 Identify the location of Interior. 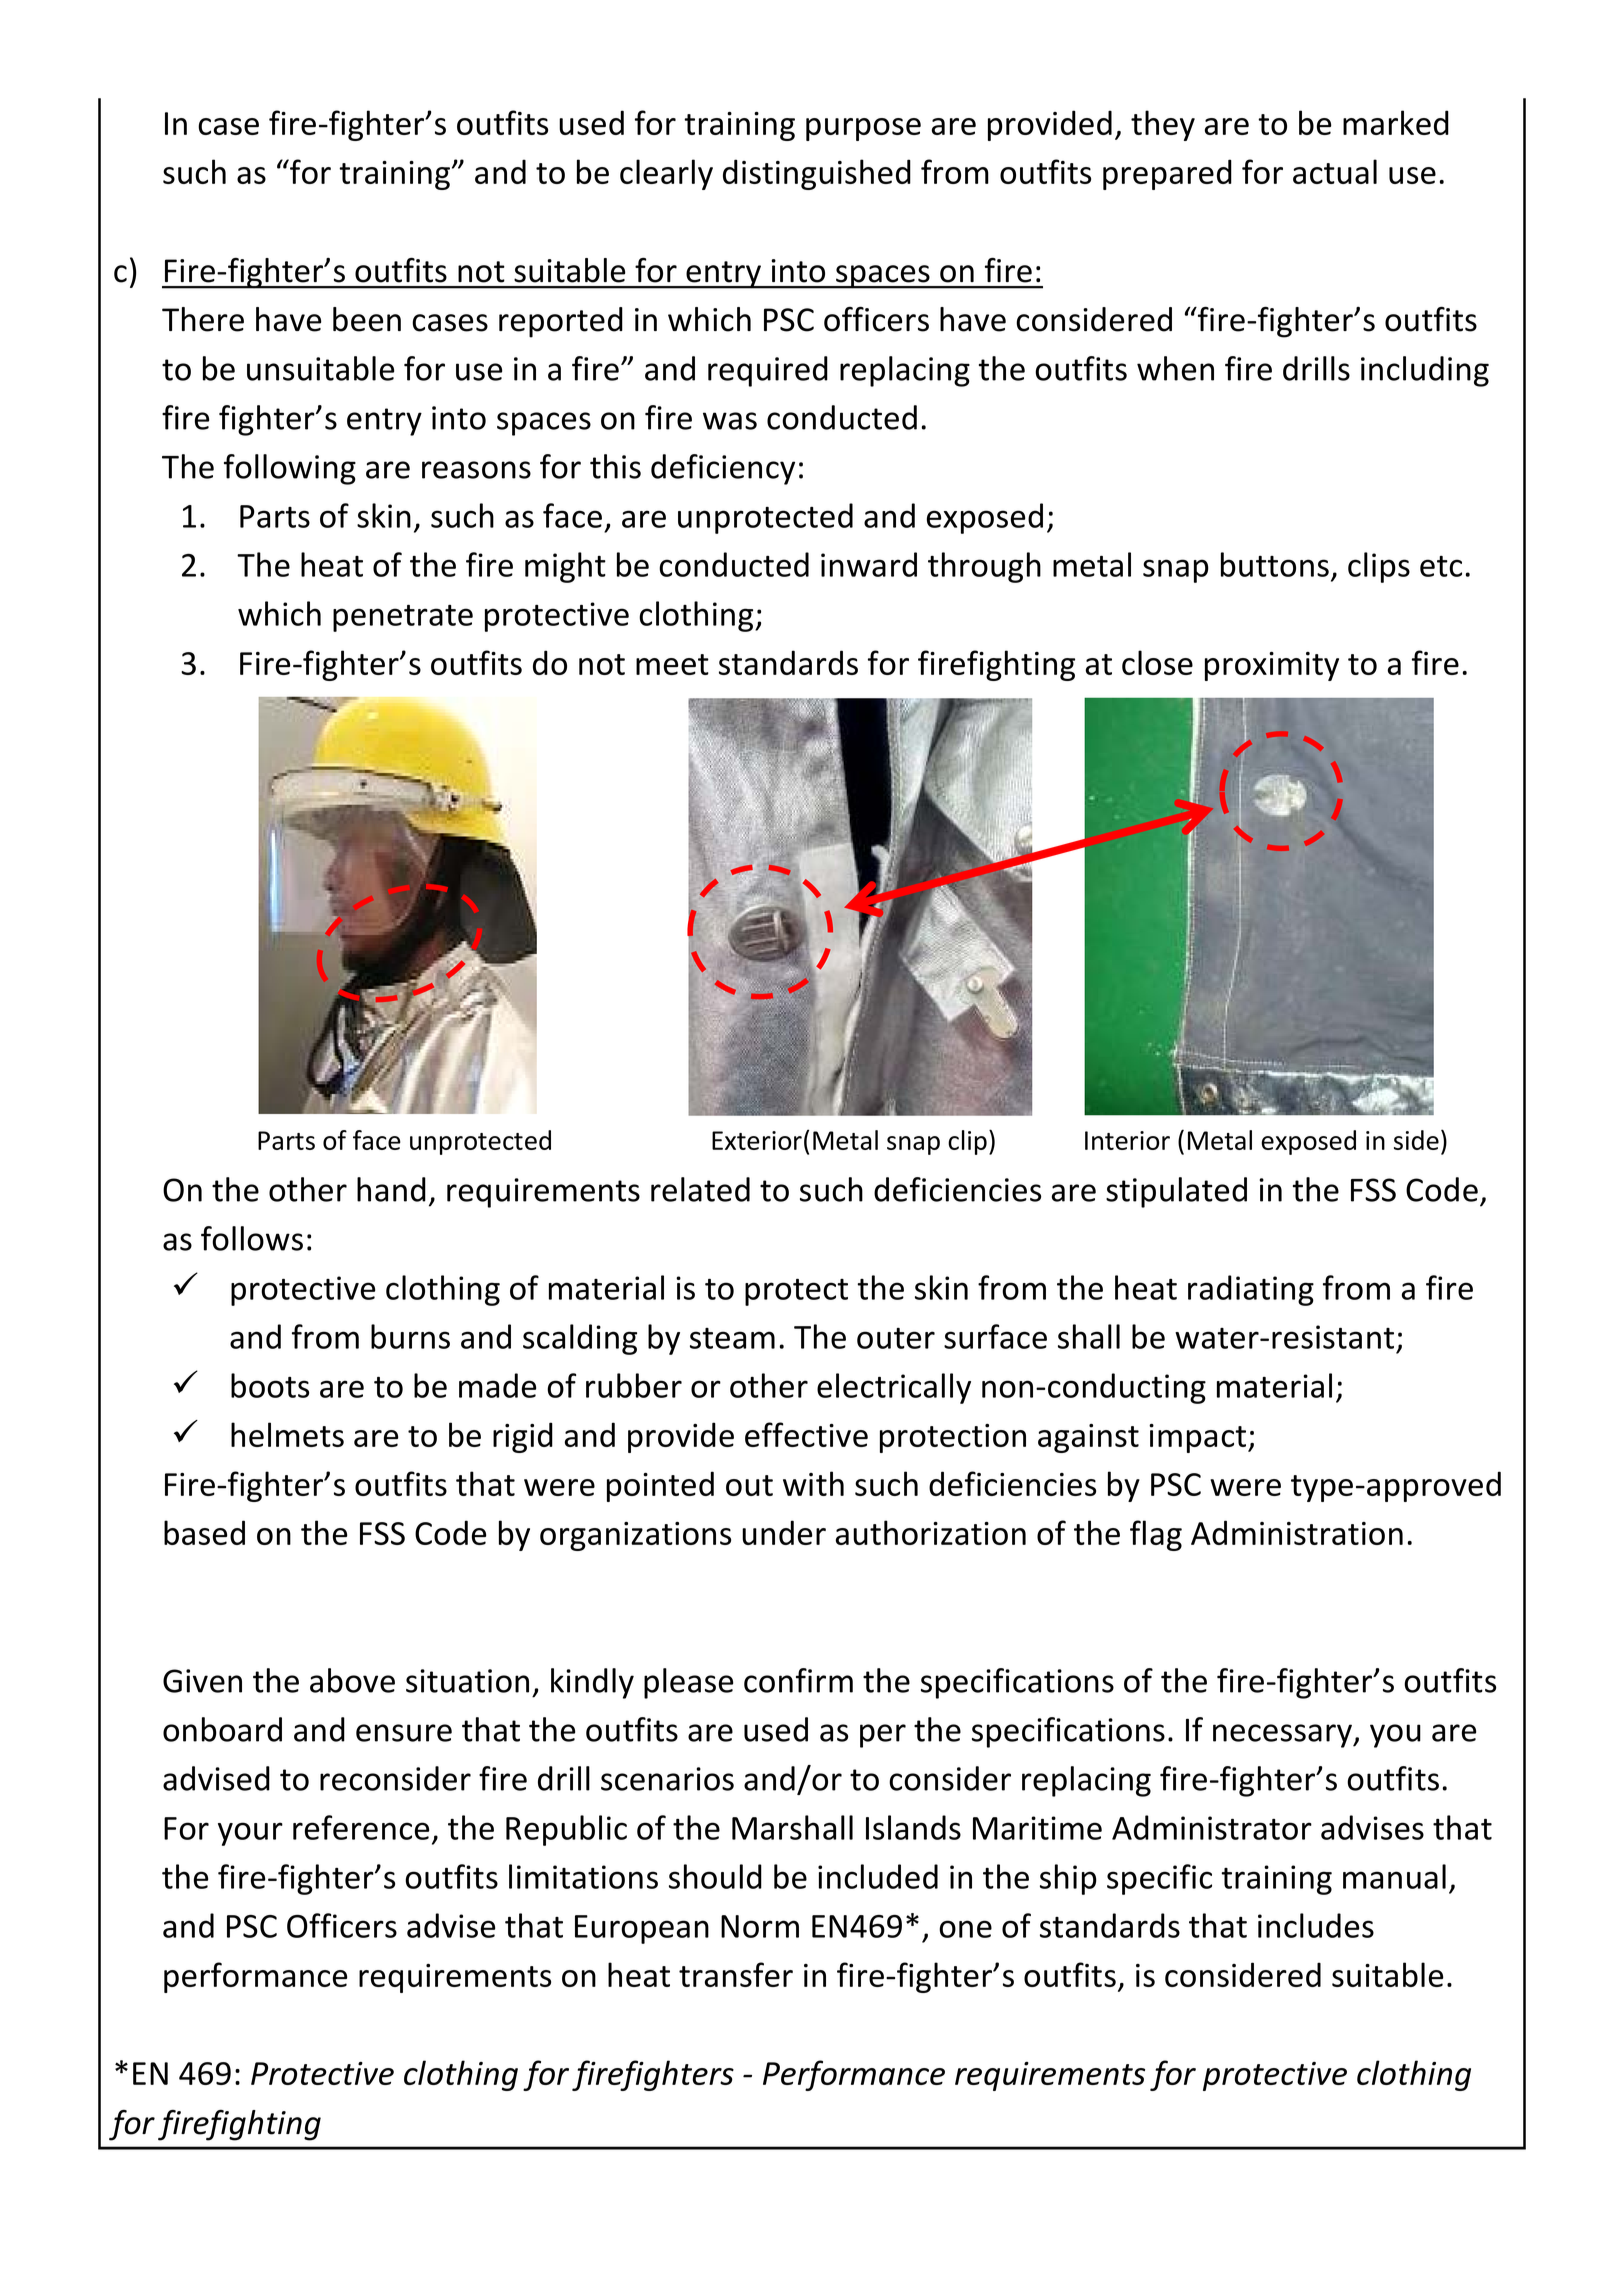
(1127, 1140).
